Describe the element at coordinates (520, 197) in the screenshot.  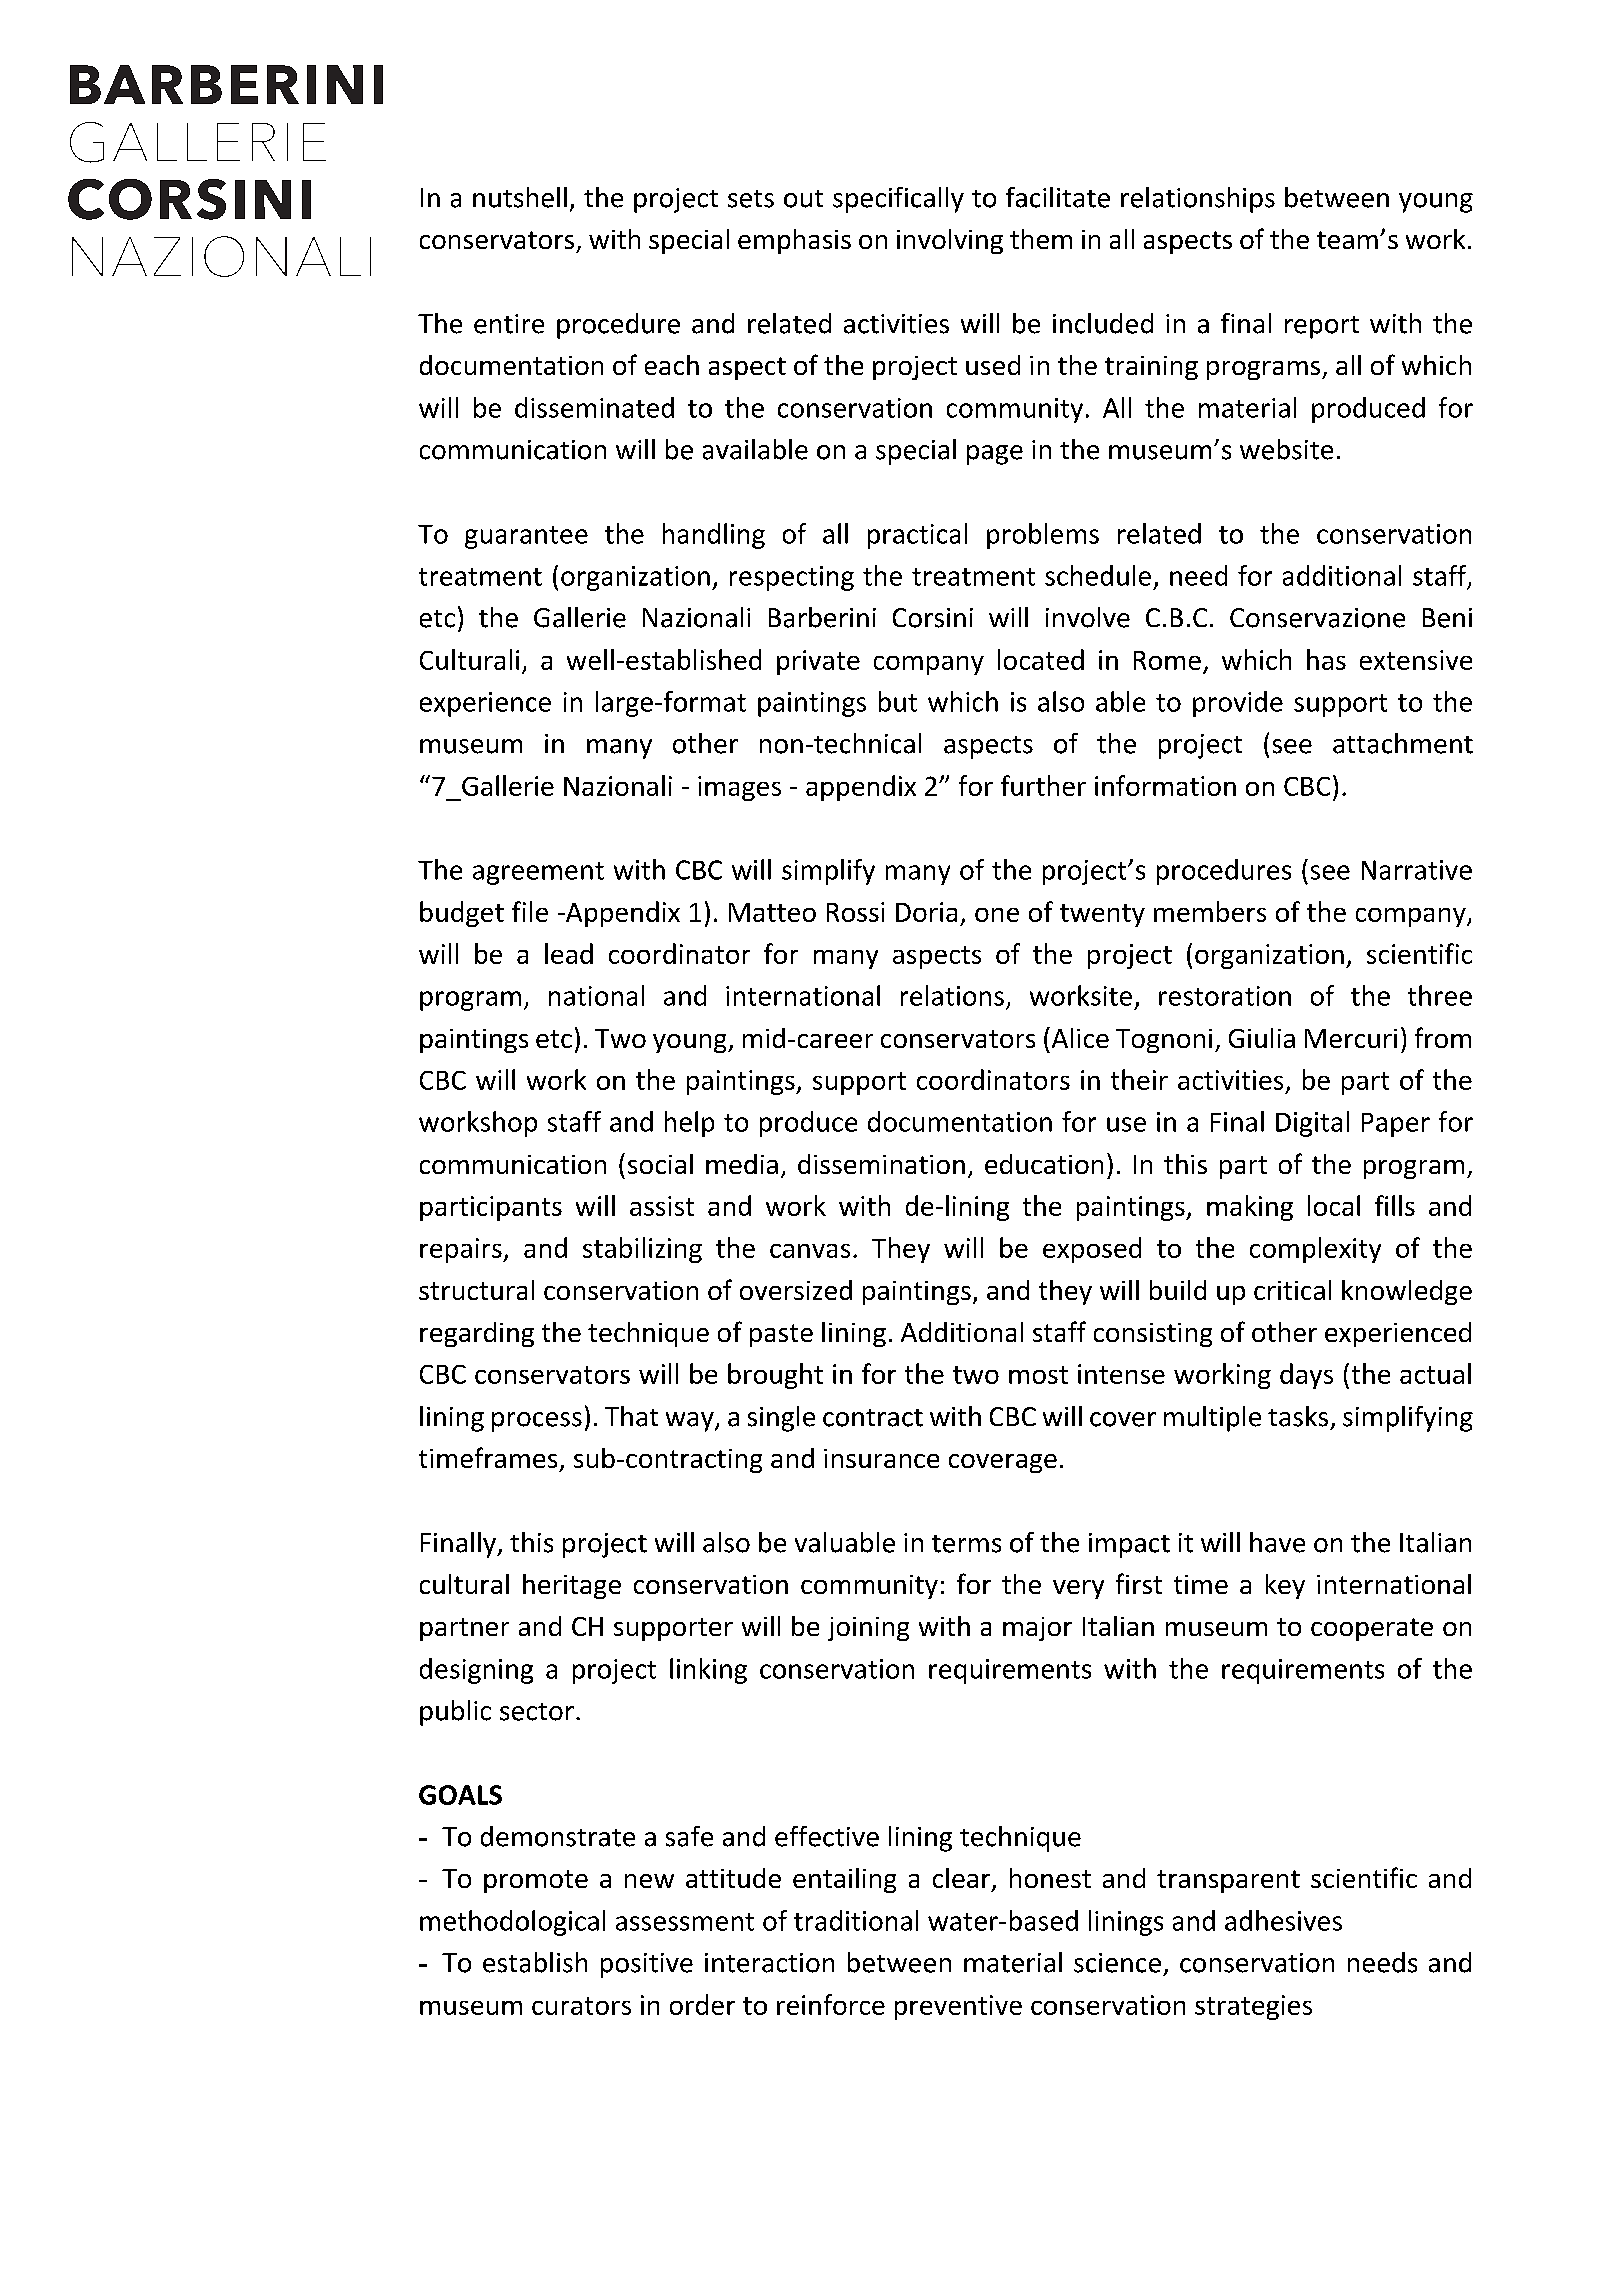
I see `nutshell` at that location.
